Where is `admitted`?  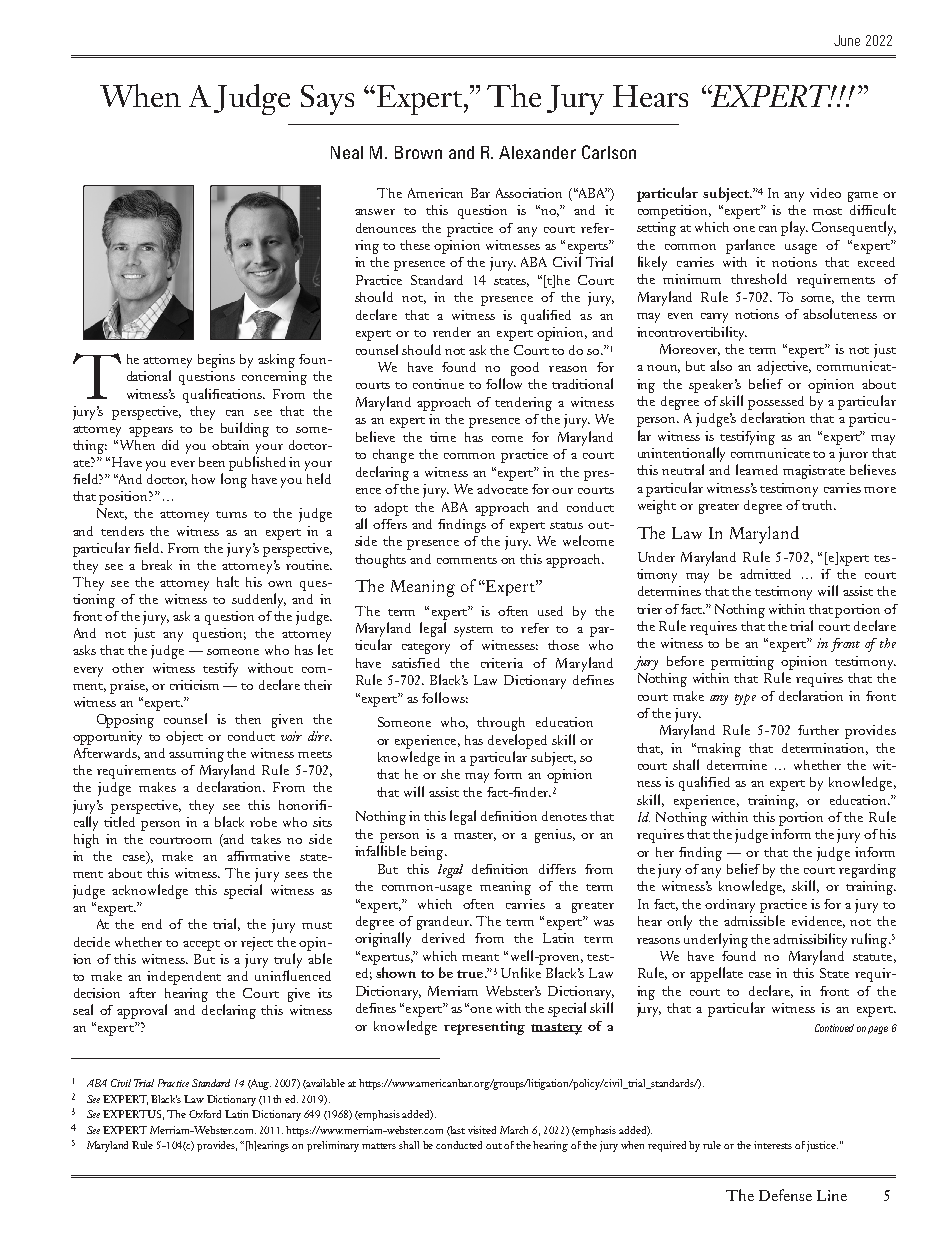
admitted is located at coordinates (765, 574).
